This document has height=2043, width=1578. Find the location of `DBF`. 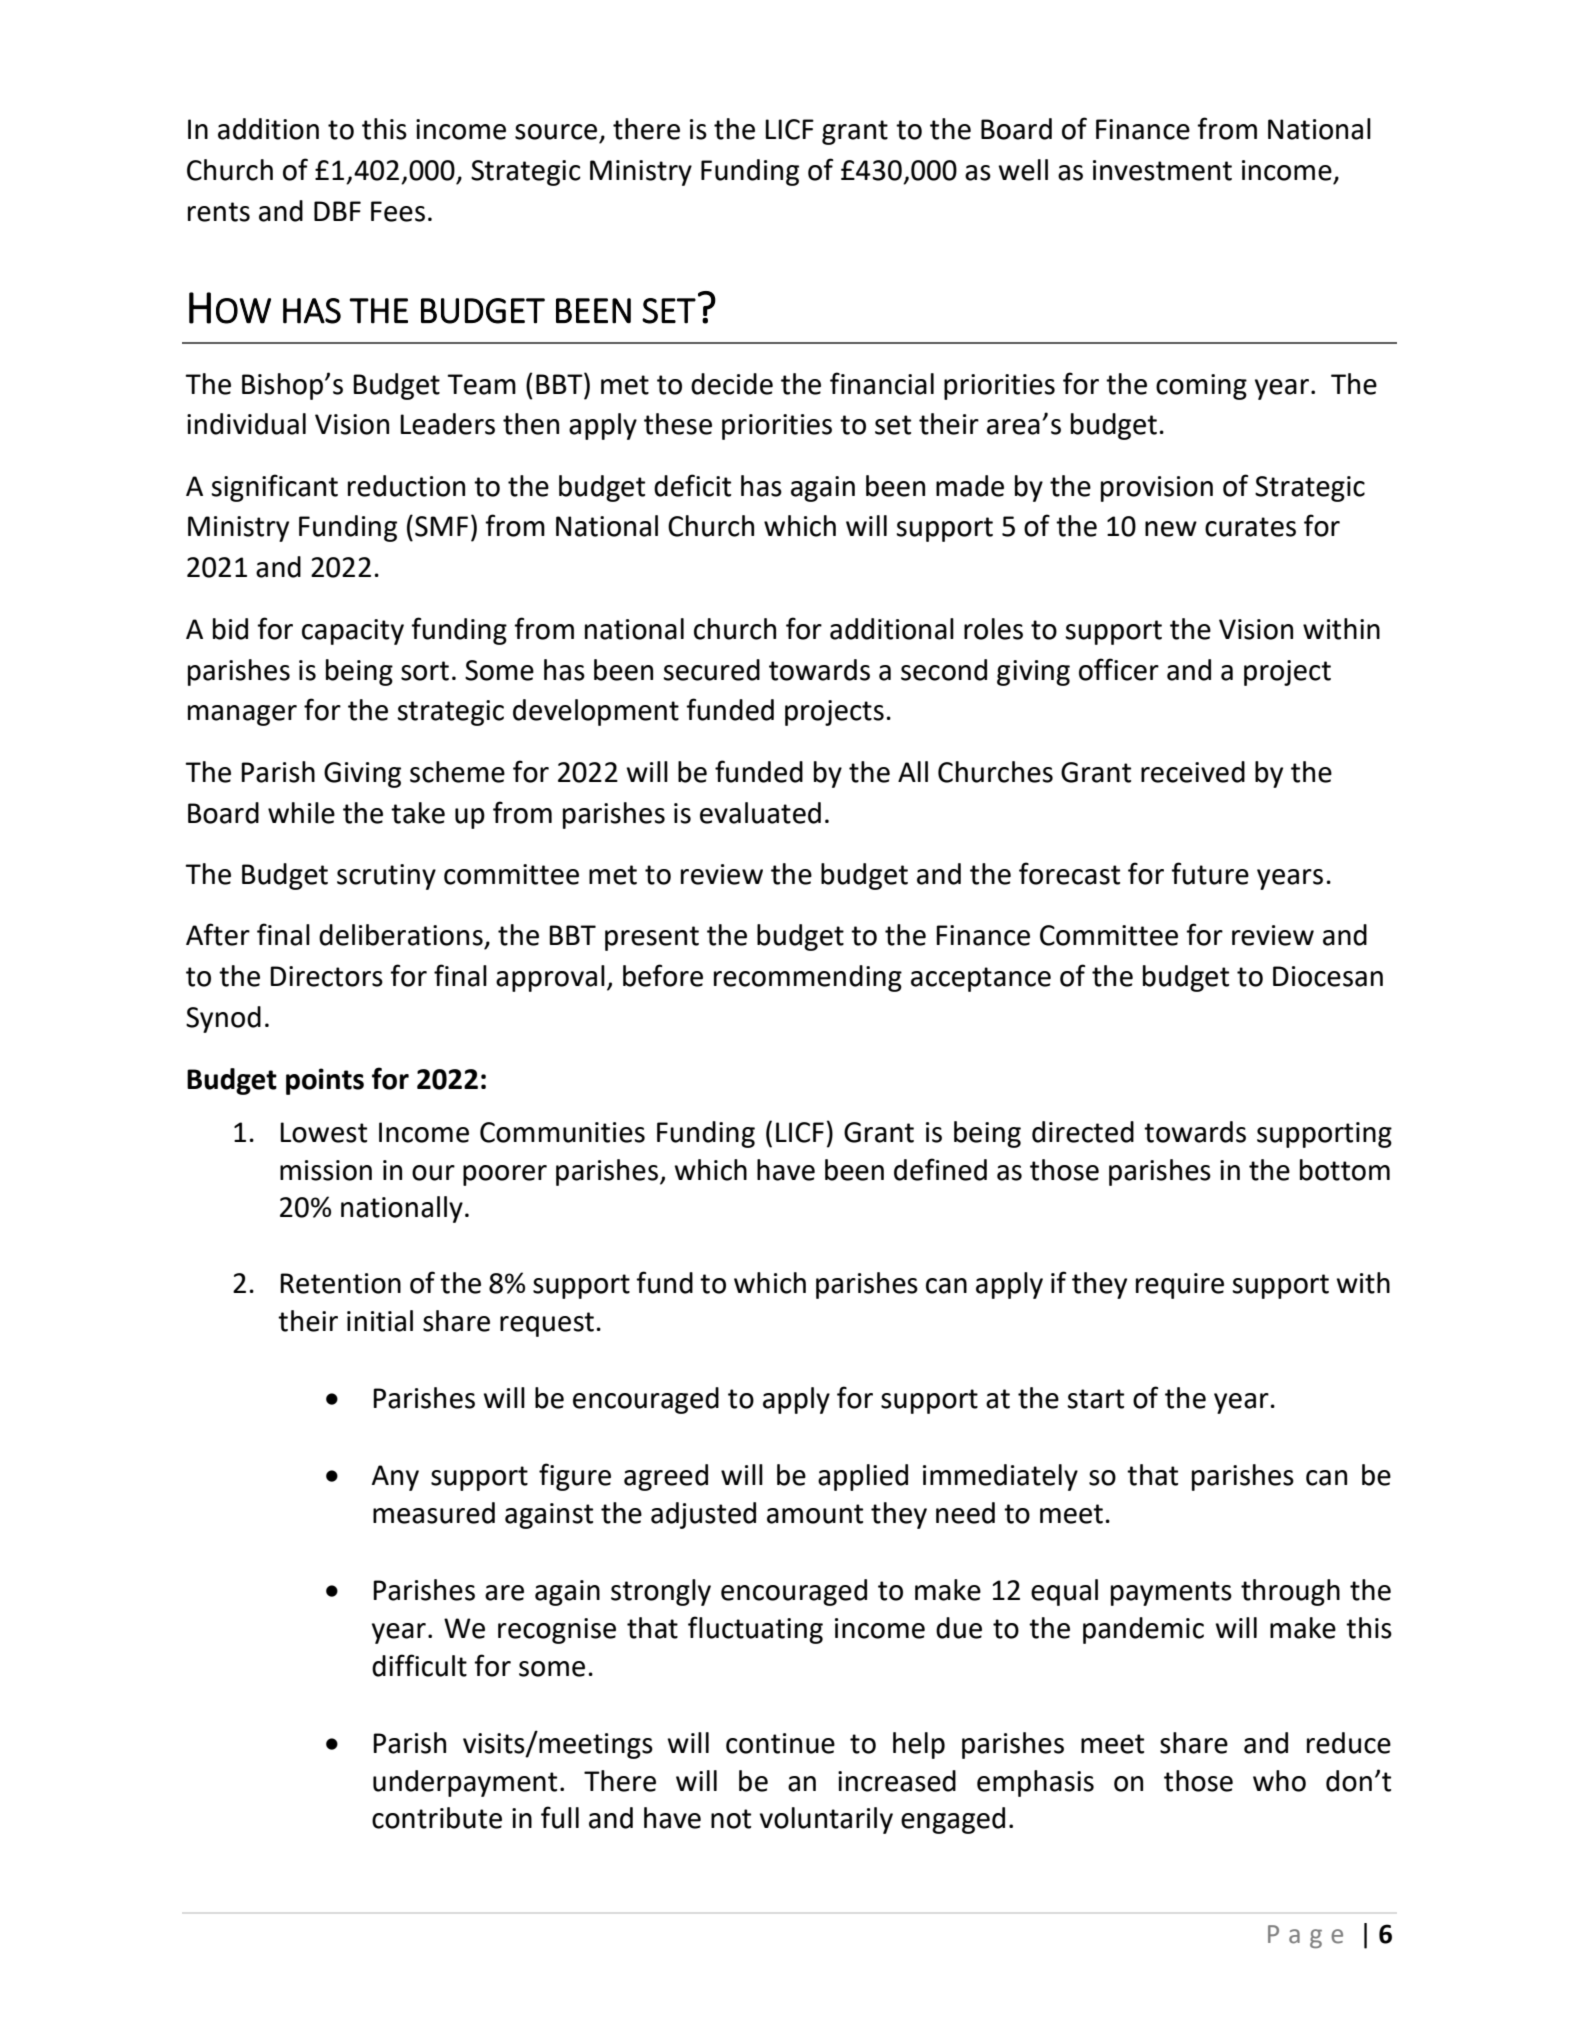

DBF is located at coordinates (337, 211).
